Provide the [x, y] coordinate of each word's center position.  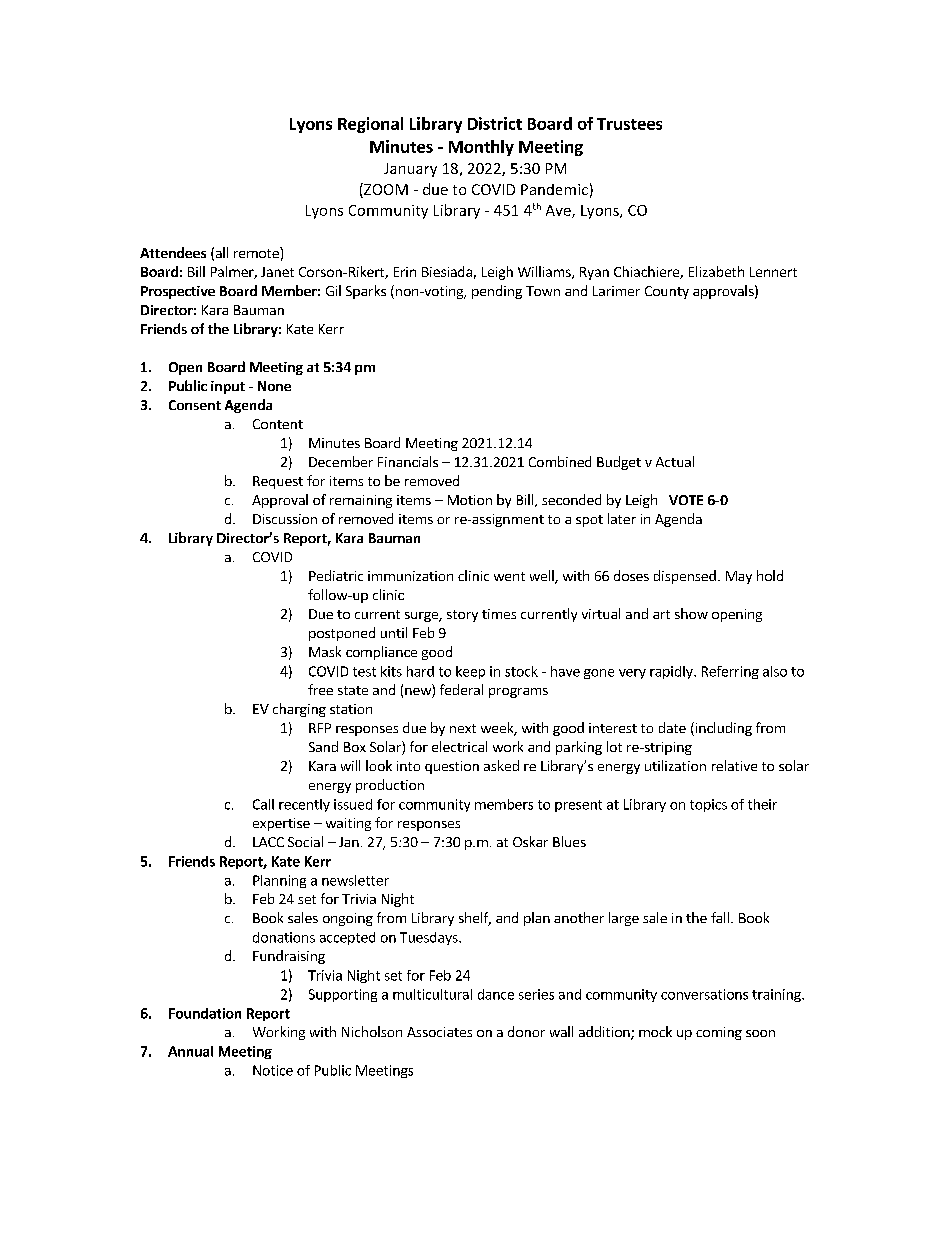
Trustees [629, 124]
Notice [273, 1070]
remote [257, 252]
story [462, 616]
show [691, 613]
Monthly [481, 148]
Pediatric [336, 575]
